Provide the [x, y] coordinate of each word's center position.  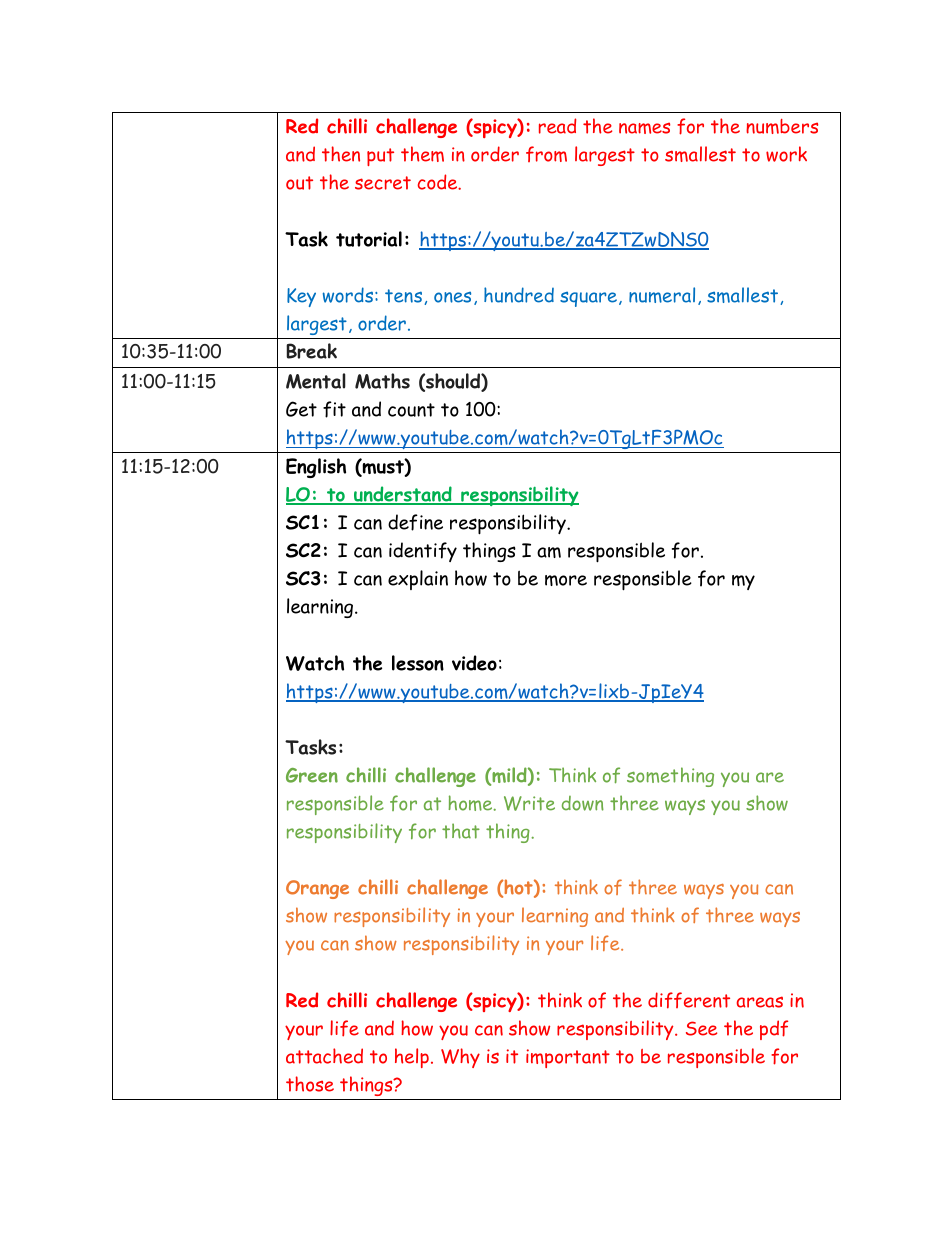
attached [324, 1056]
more [566, 580]
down [583, 803]
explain [418, 580]
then [341, 154]
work [786, 154]
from [546, 154]
